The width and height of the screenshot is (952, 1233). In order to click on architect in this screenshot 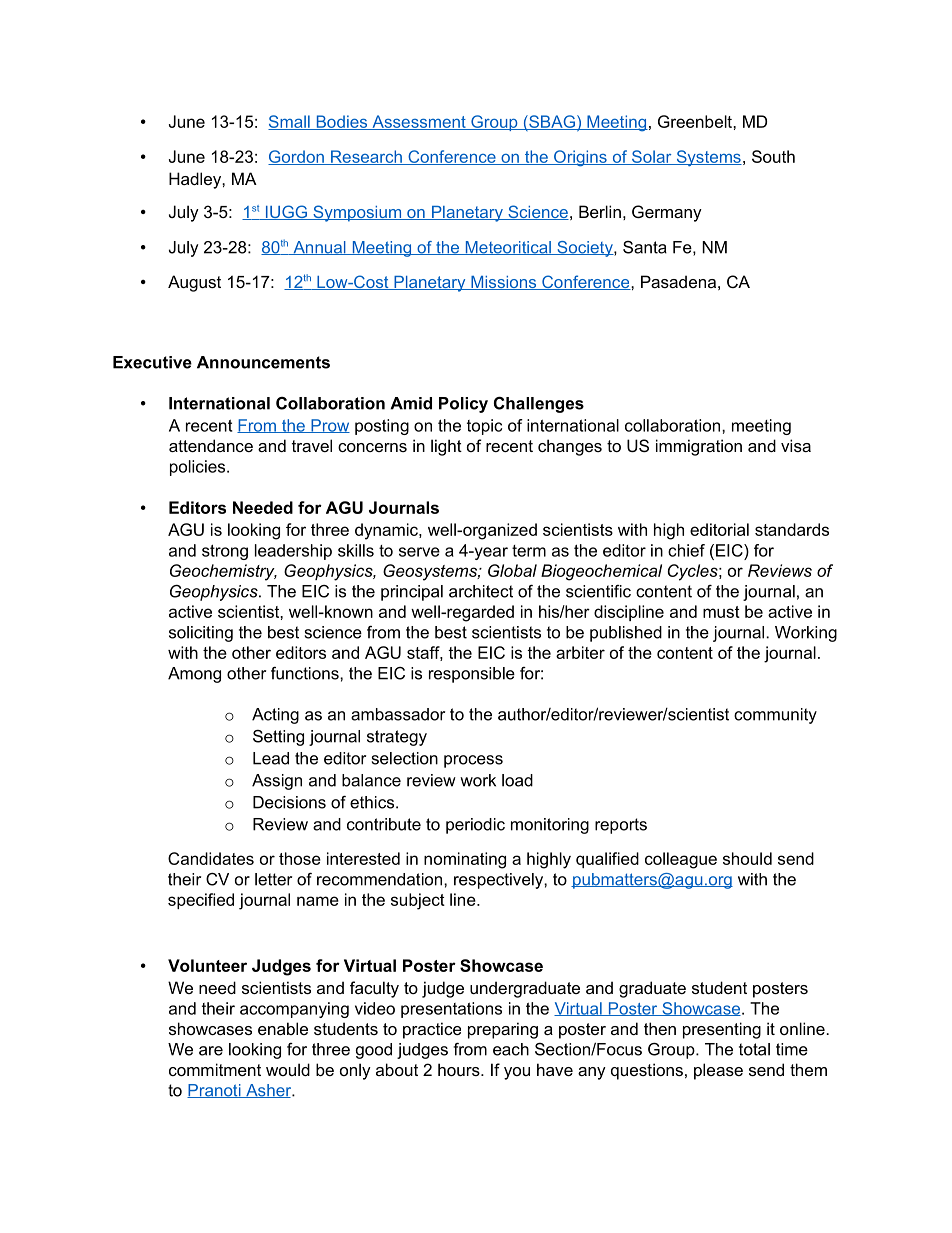, I will do `click(481, 591)`.
